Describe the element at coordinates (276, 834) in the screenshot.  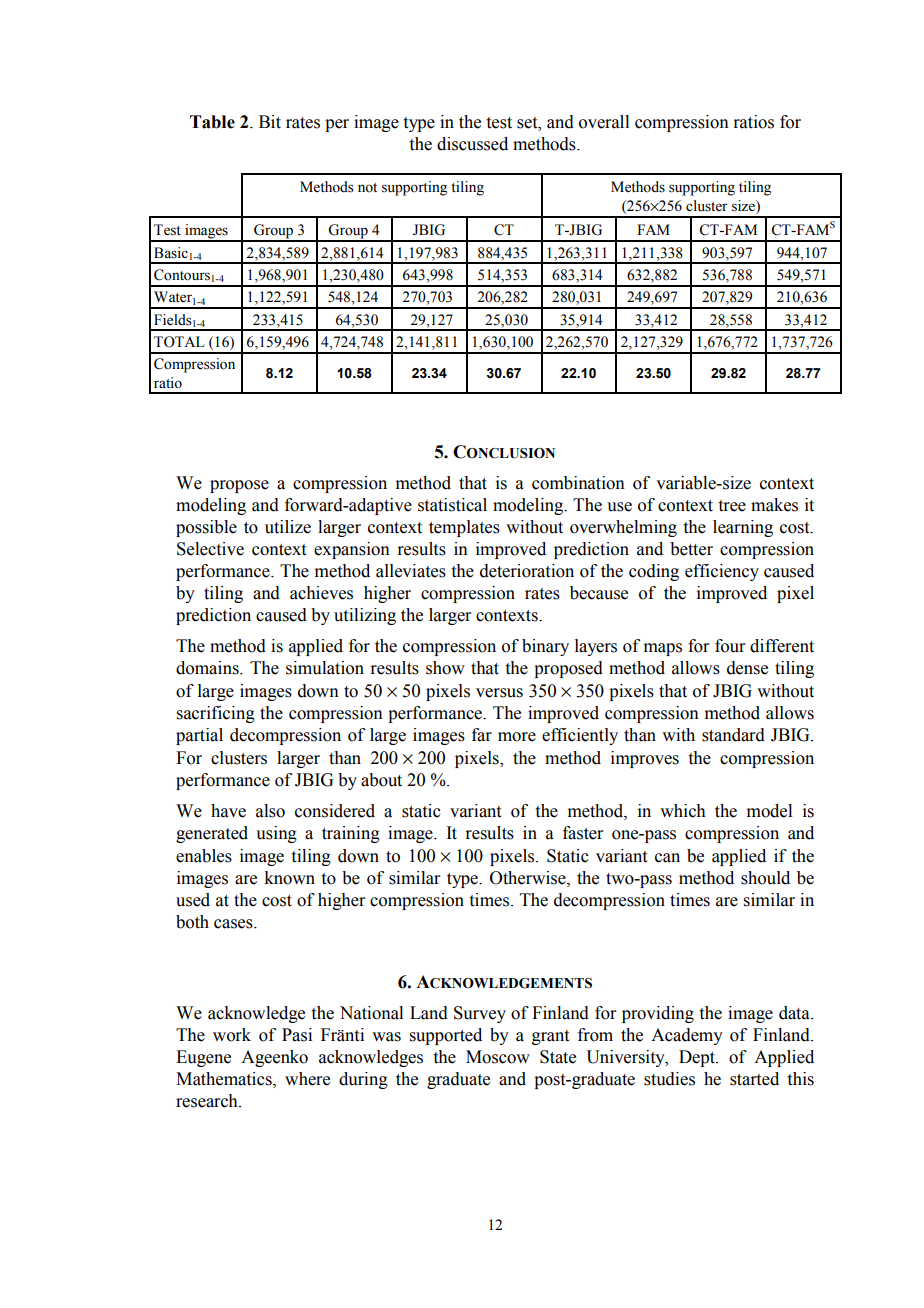
I see `using` at that location.
